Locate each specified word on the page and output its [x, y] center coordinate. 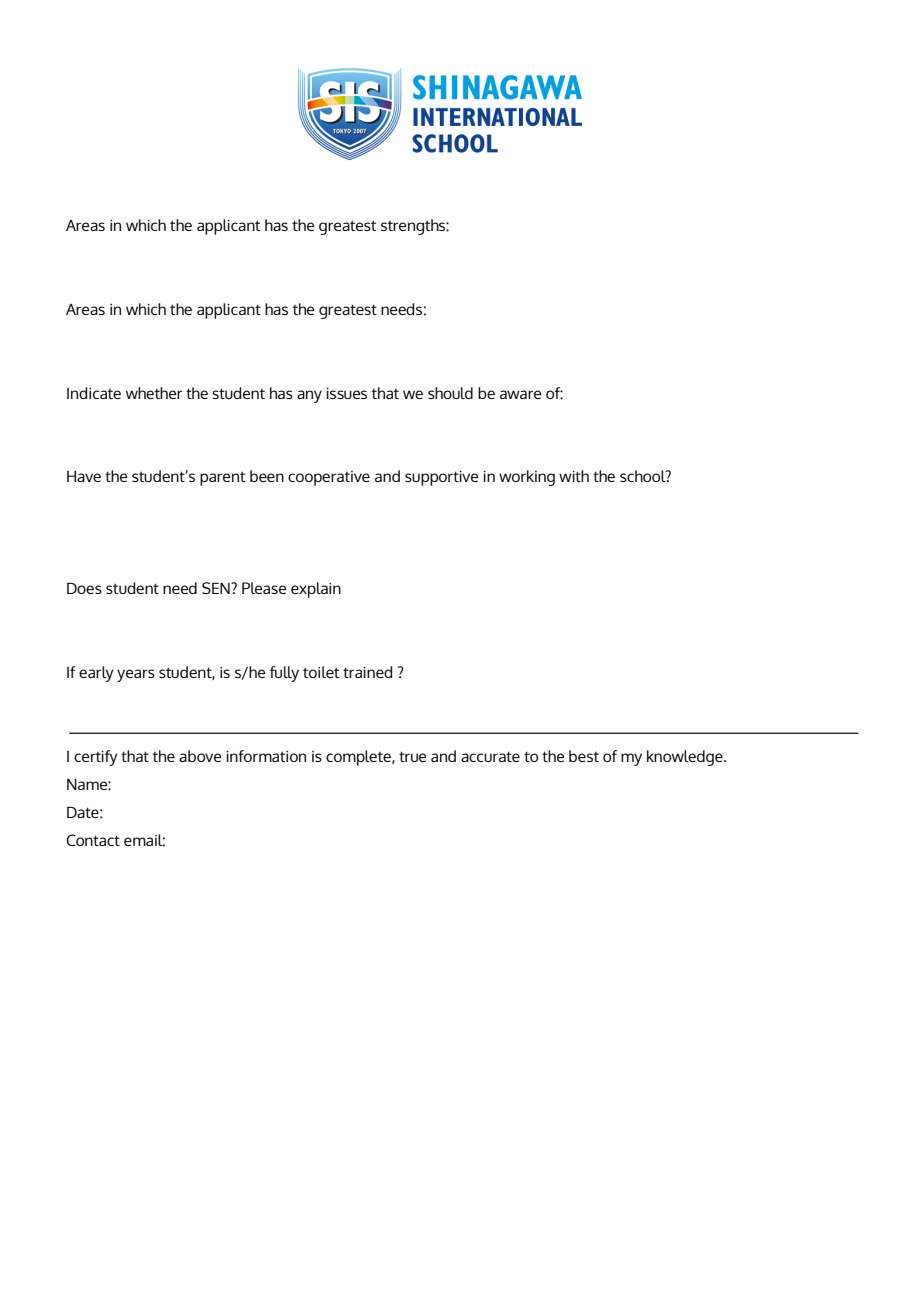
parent [223, 478]
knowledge [686, 758]
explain [316, 590]
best [584, 756]
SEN [217, 588]
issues [347, 393]
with [574, 476]
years [136, 675]
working [527, 478]
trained [367, 672]
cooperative [329, 478]
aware [520, 394]
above [200, 756]
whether [154, 393]
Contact [93, 840]
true [412, 756]
